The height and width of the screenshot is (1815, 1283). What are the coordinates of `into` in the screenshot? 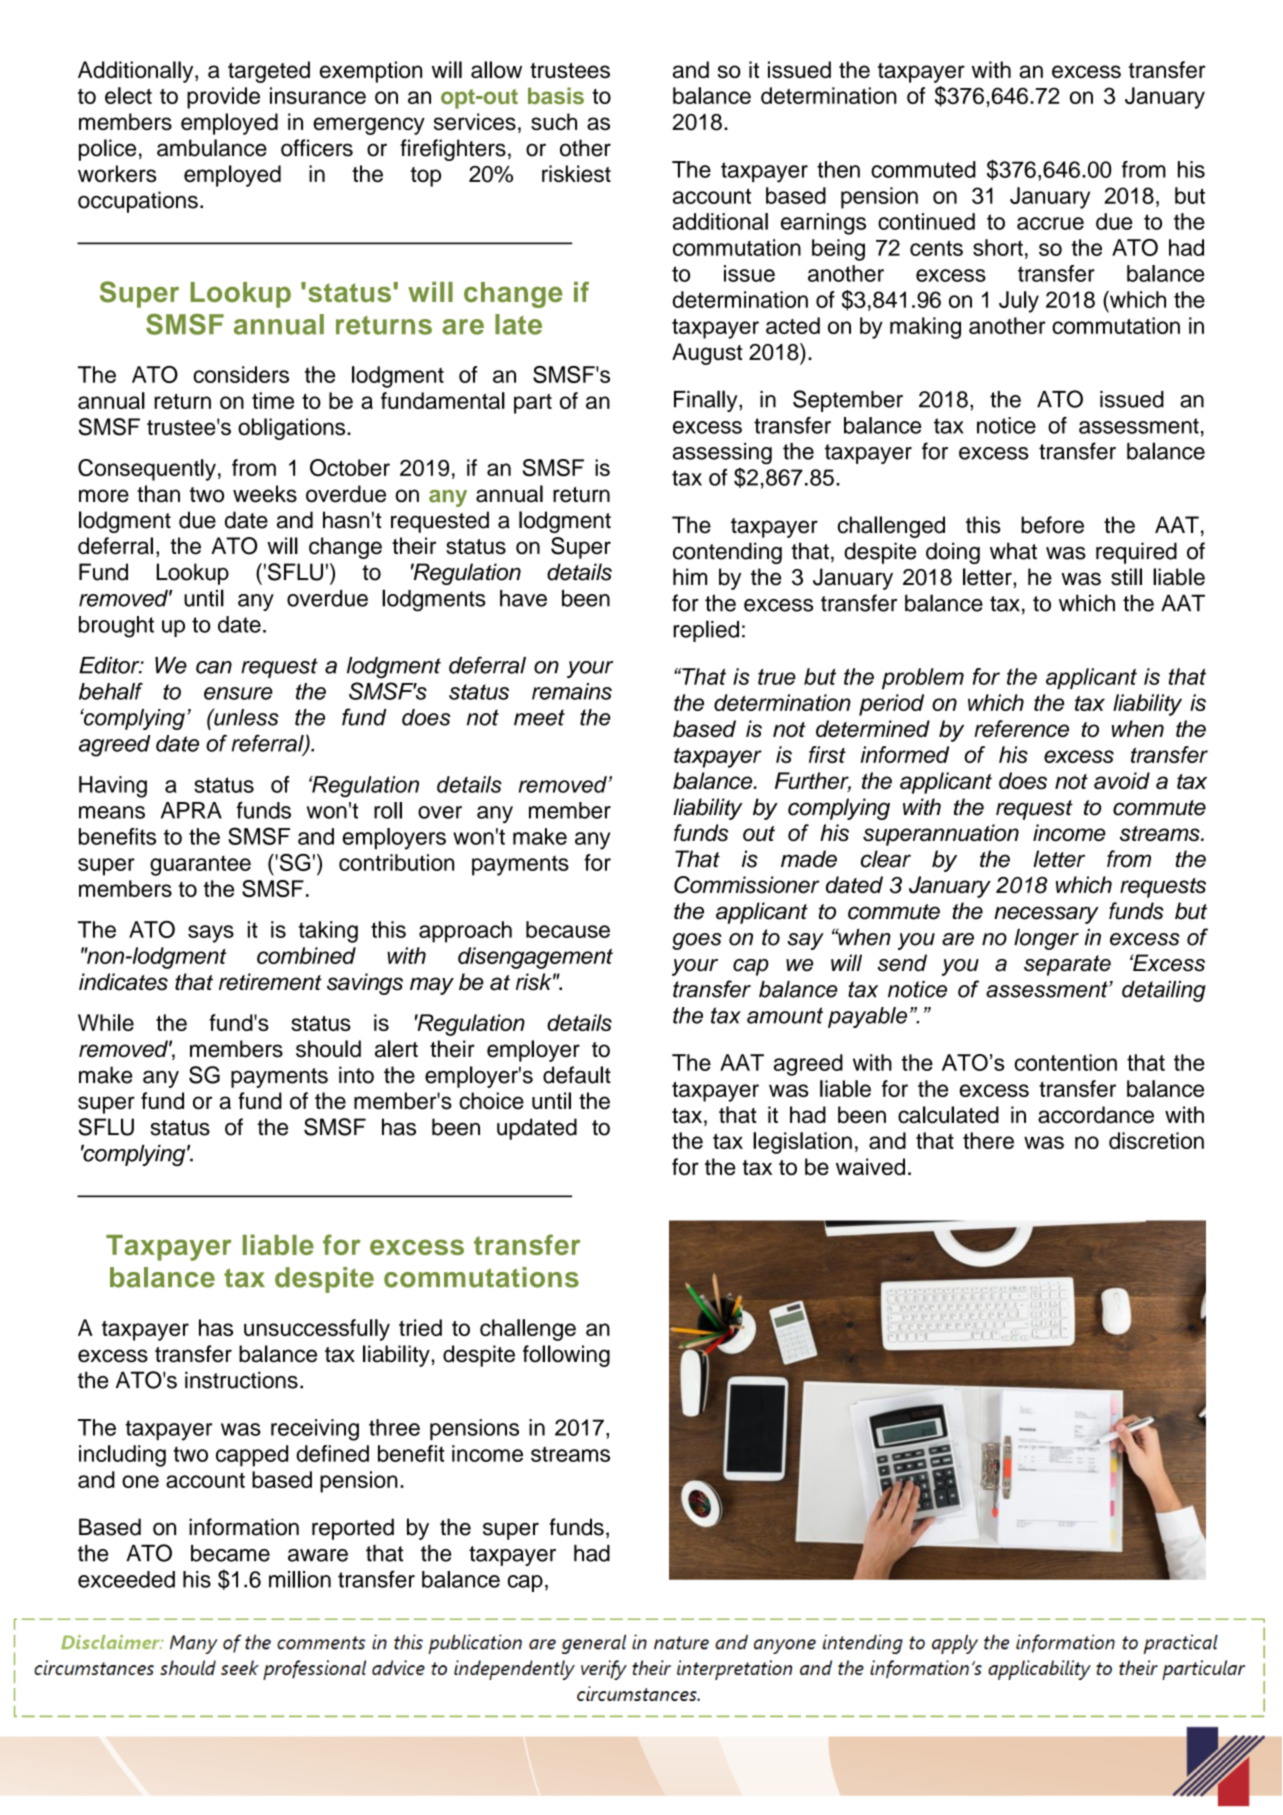 It's located at (356, 1075).
